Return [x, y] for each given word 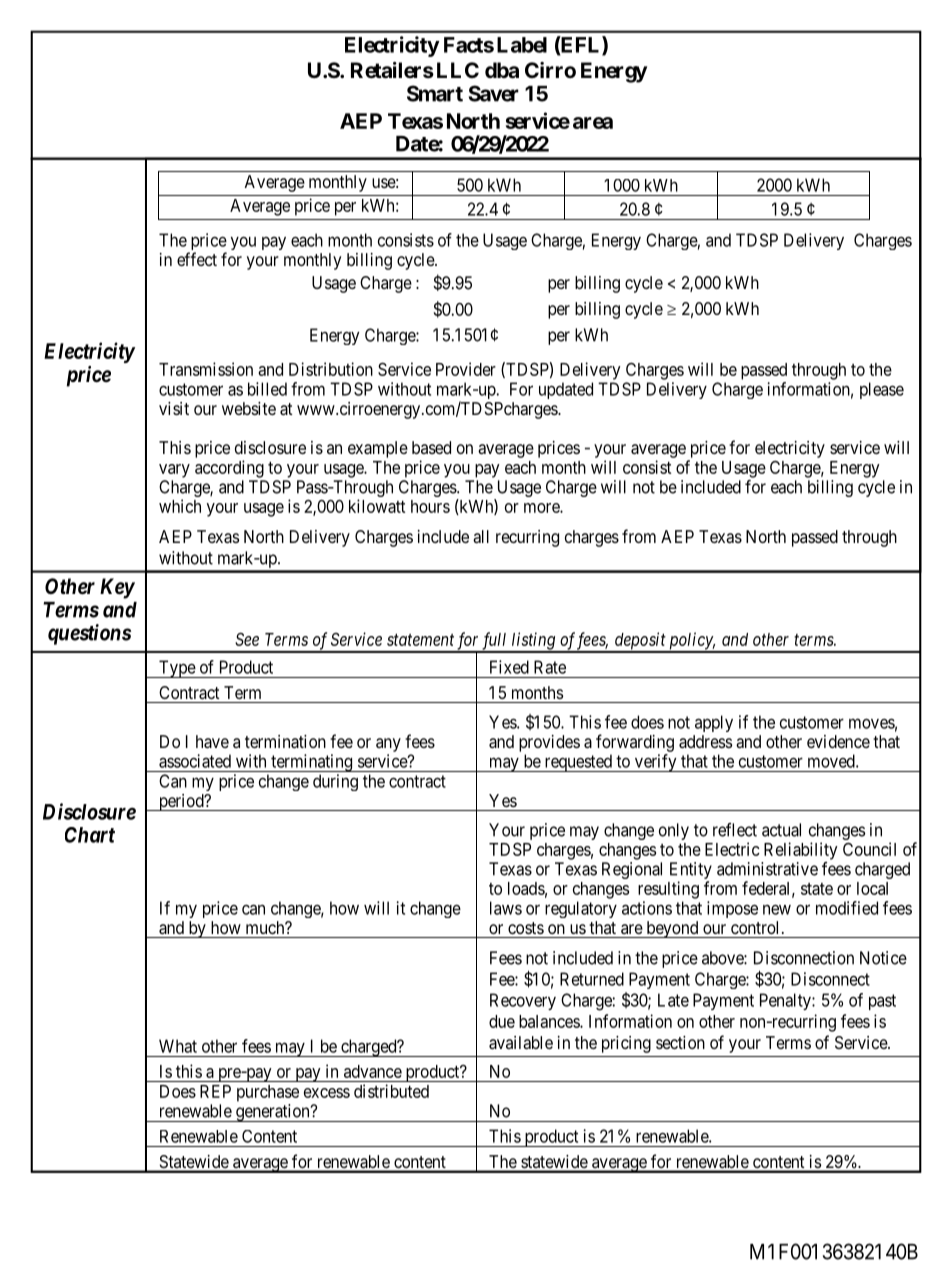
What [178, 1046]
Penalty [786, 1001]
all [481, 536]
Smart [435, 93]
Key [117, 588]
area [593, 123]
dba [502, 70]
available [521, 1042]
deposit [640, 642]
